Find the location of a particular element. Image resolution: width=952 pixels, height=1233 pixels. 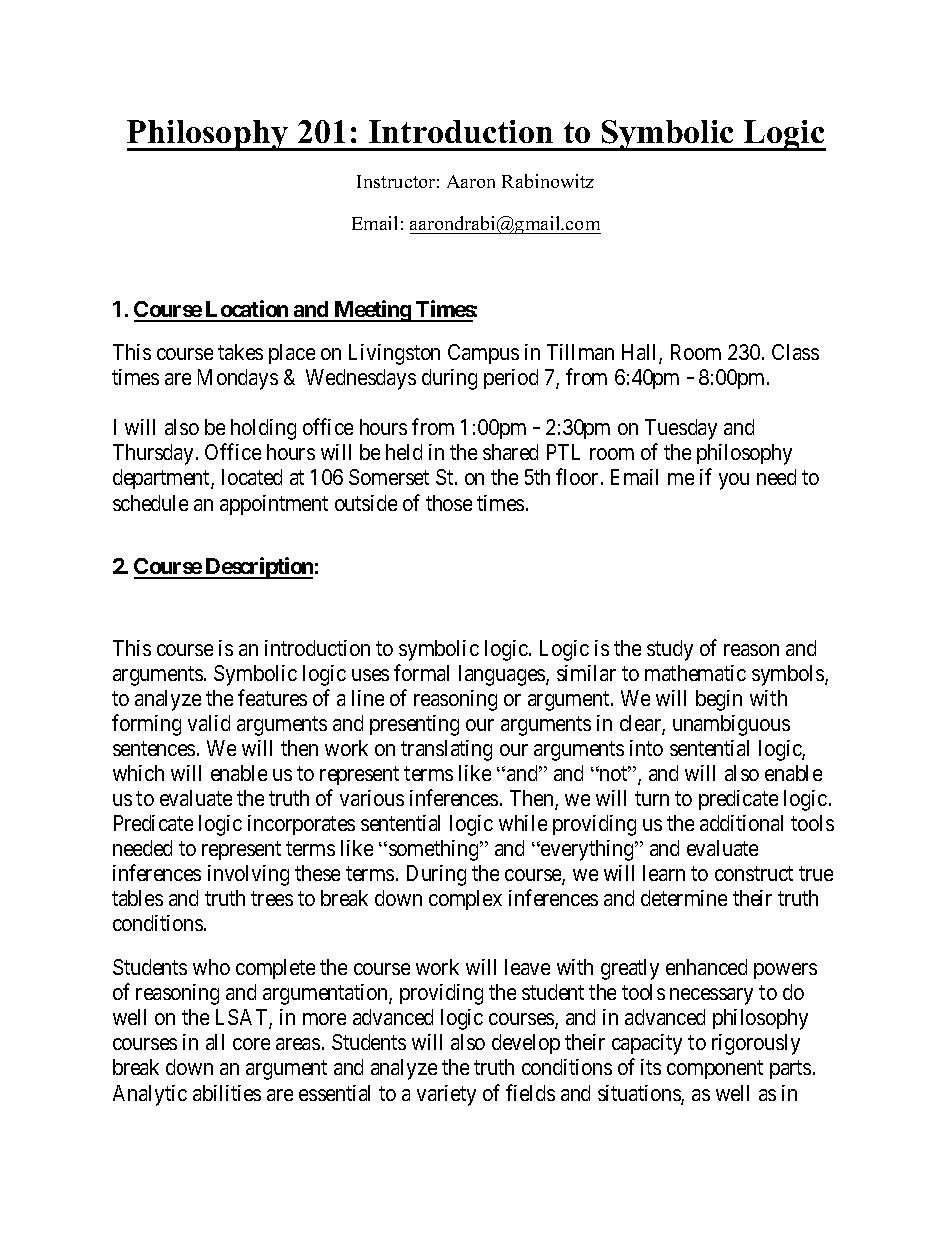

variety is located at coordinates (446, 1095).
